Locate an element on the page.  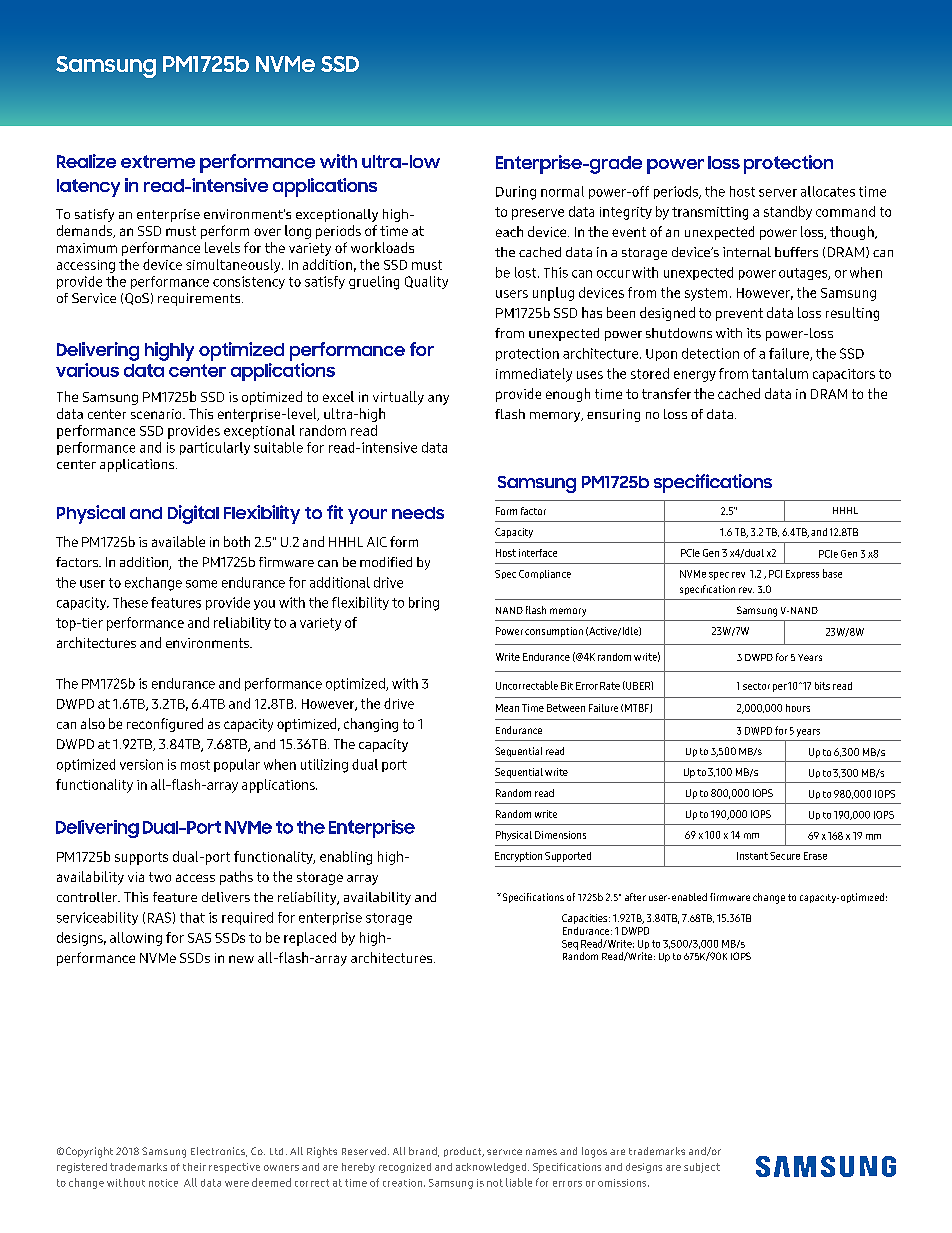
reconfigured is located at coordinates (165, 725).
